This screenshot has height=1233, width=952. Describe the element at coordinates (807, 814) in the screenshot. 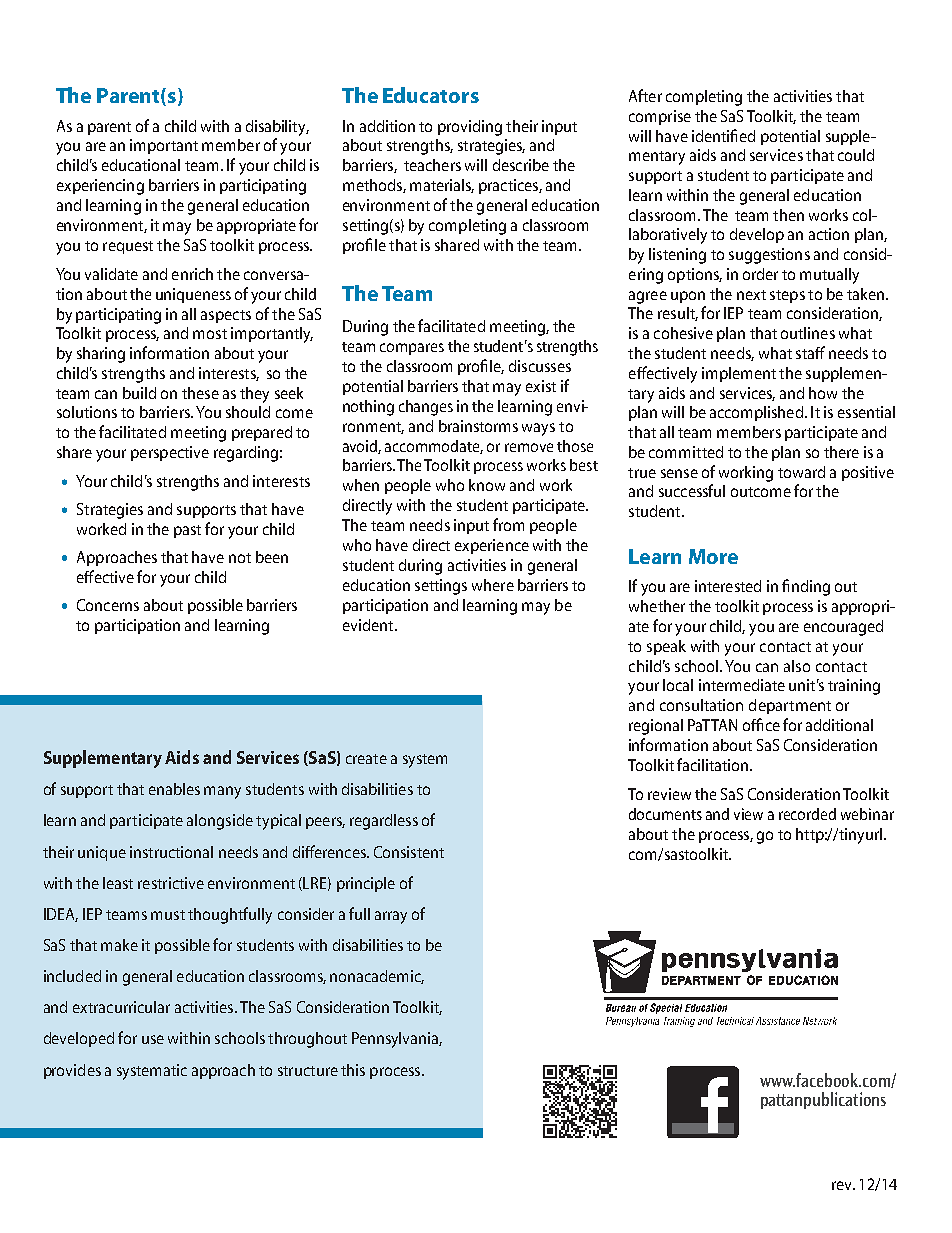

I see `recorded` at that location.
